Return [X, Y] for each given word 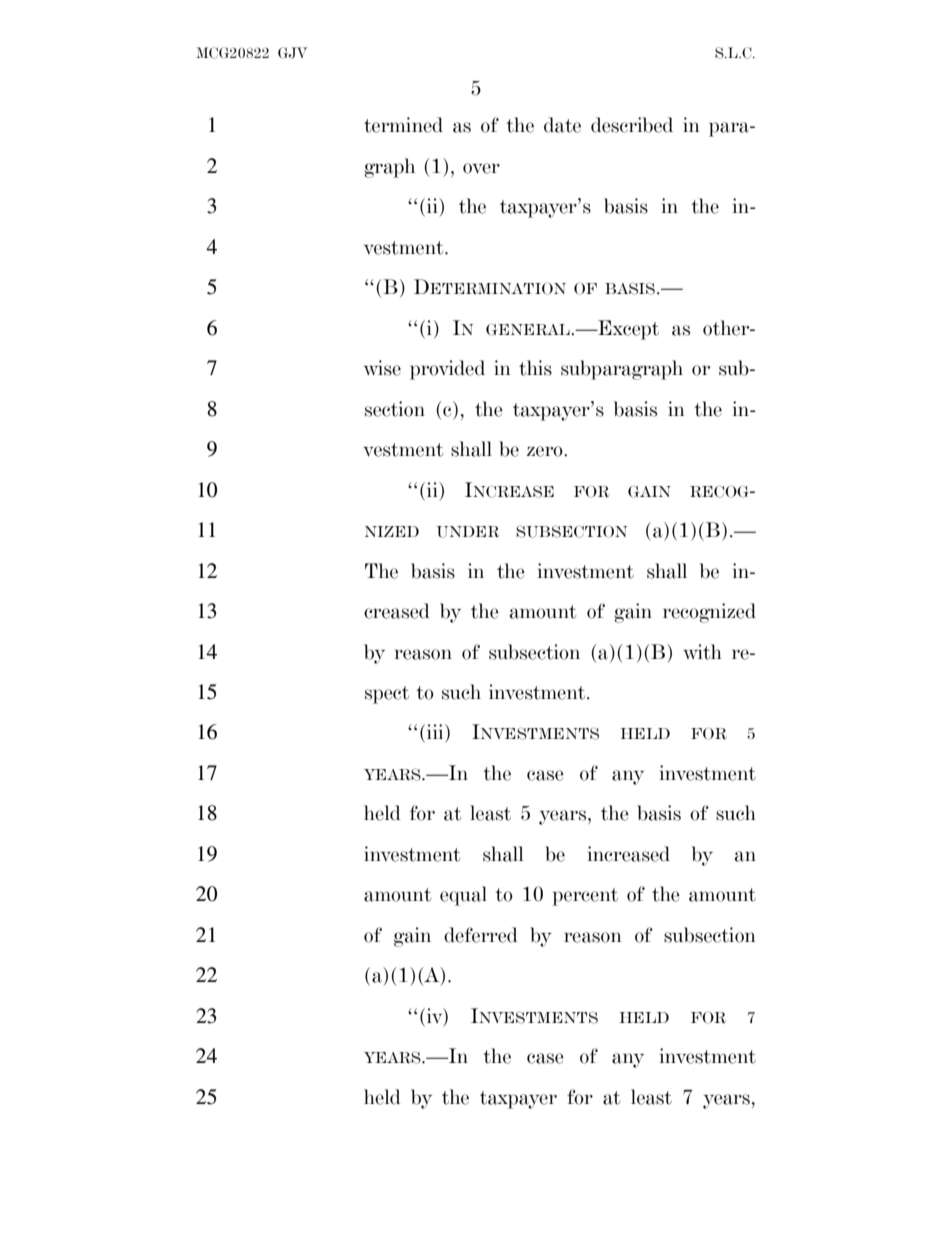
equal [463, 896]
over [481, 168]
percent [585, 897]
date [562, 125]
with [702, 652]
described [632, 125]
